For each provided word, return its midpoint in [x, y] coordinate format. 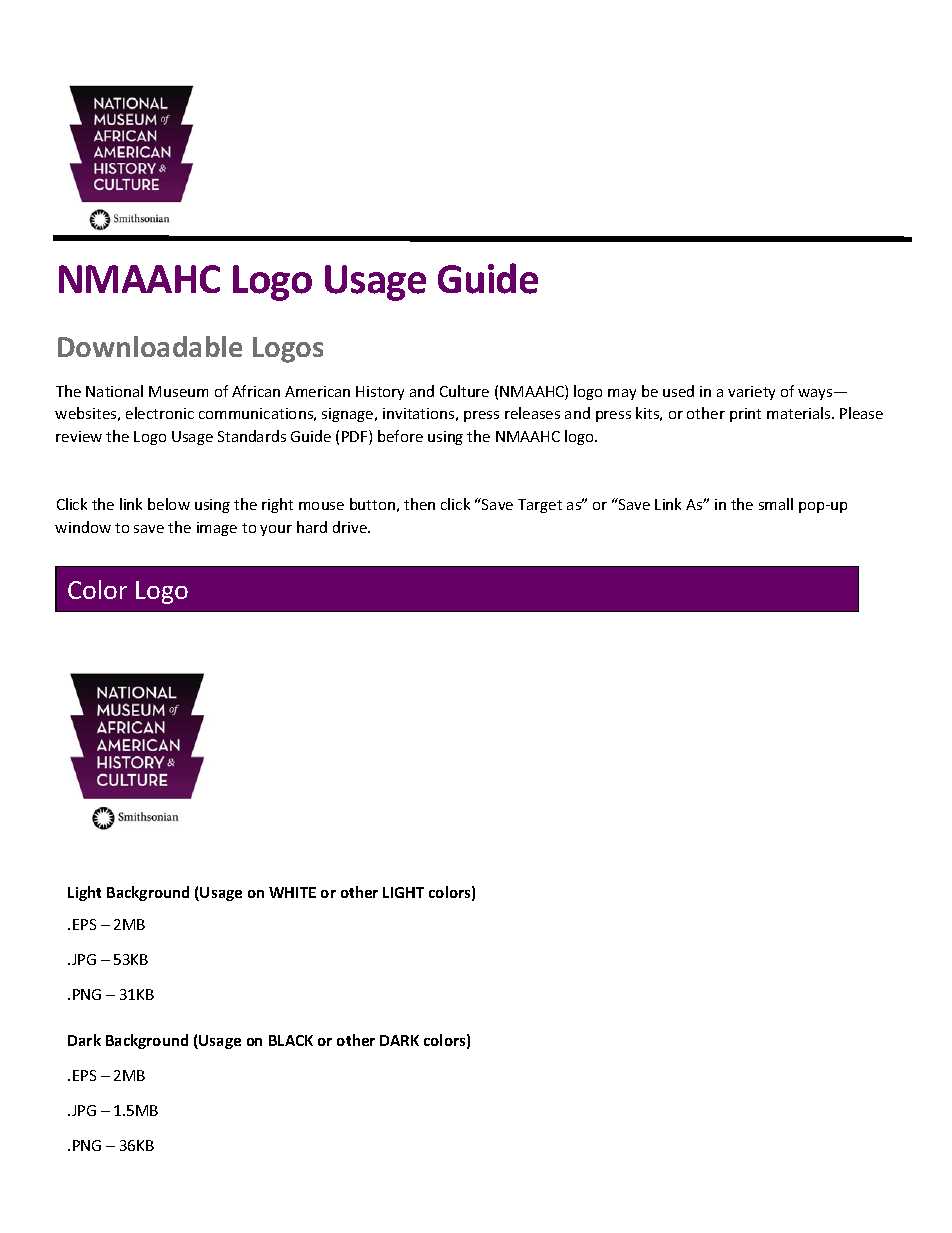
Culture [464, 391]
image [217, 529]
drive [351, 527]
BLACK [291, 1040]
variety [751, 393]
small [776, 504]
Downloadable [150, 346]
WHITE [292, 892]
